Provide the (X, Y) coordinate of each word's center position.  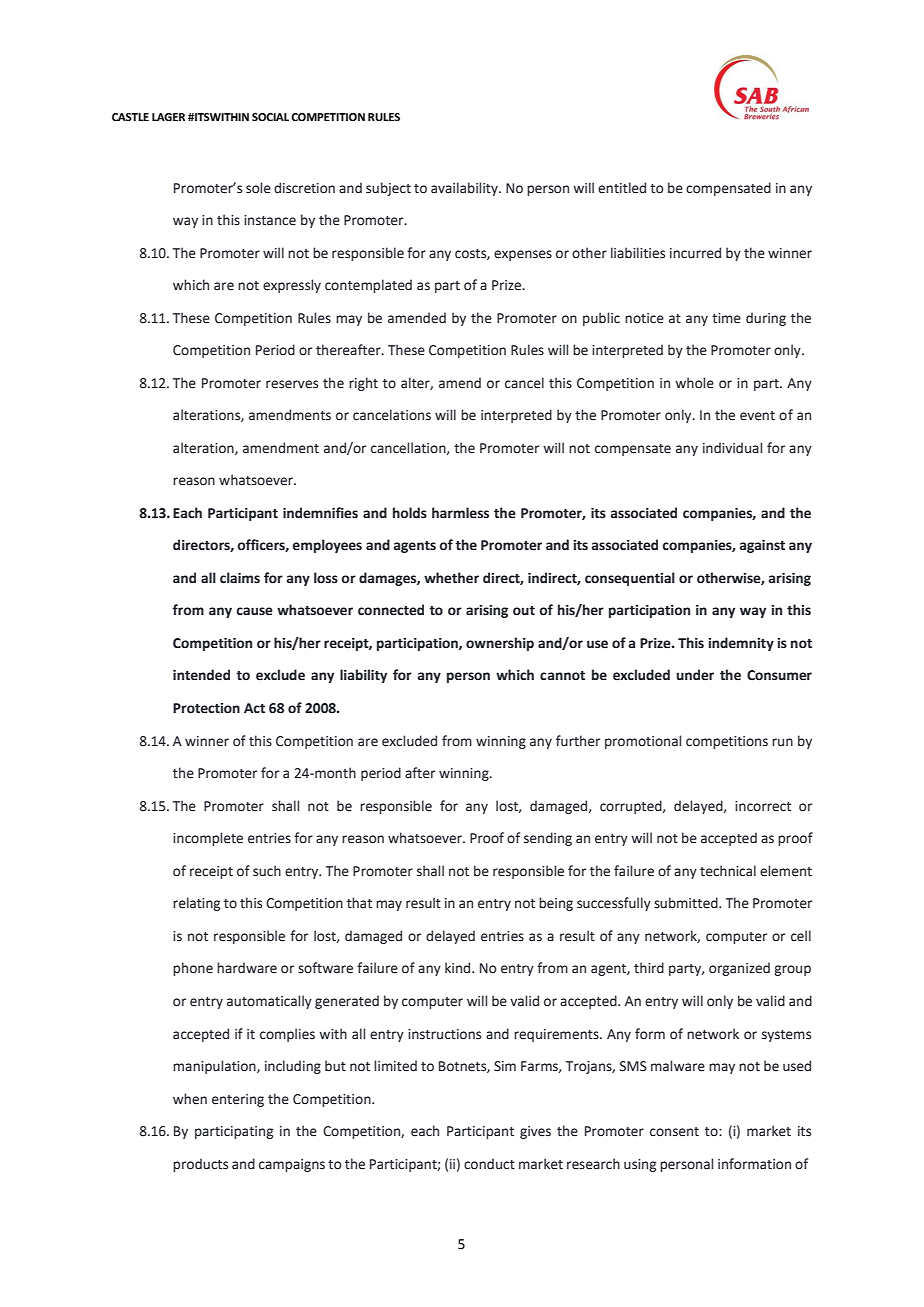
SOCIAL (270, 117)
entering (238, 1100)
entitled (622, 188)
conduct (489, 1164)
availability (465, 189)
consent (674, 1132)
